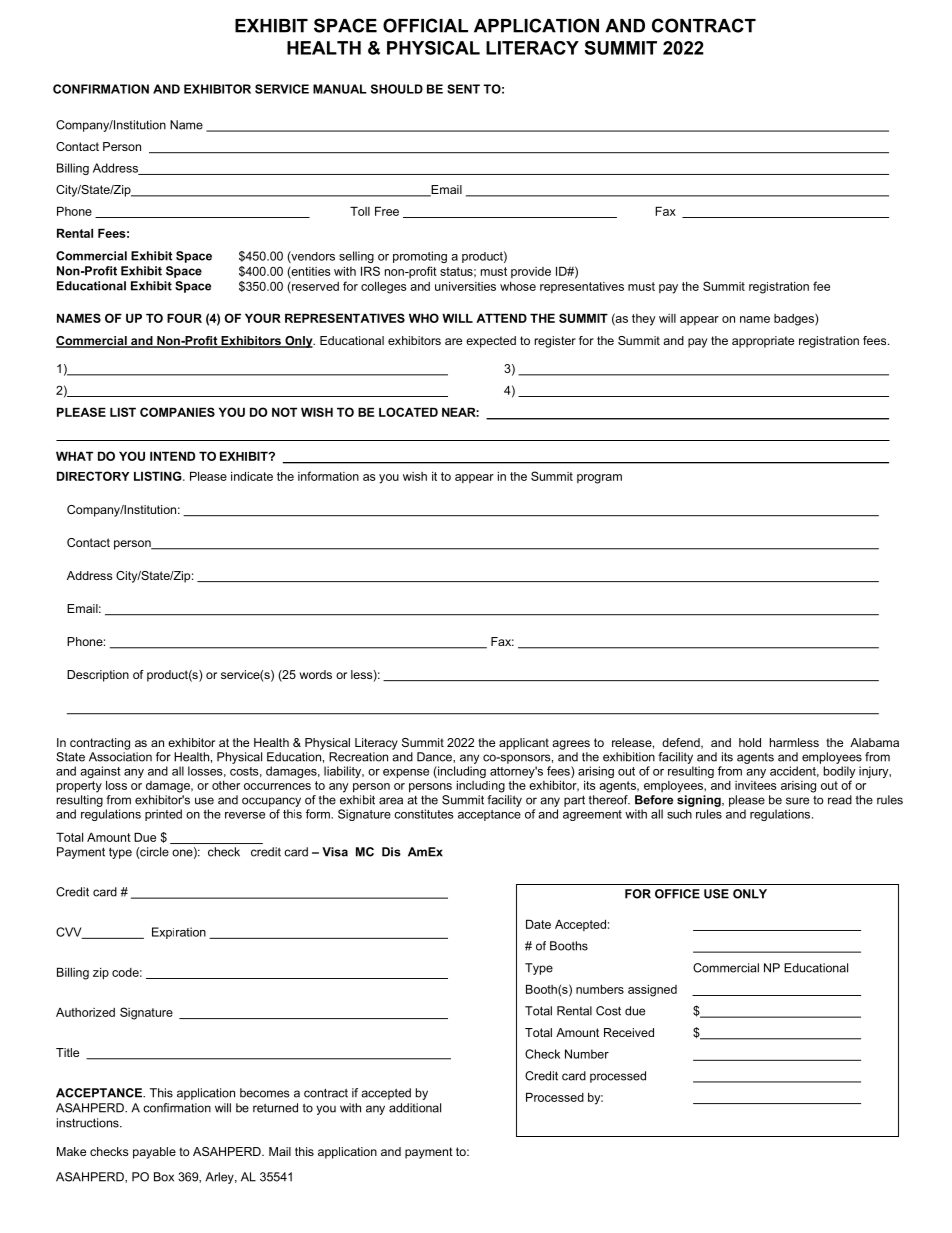 The height and width of the image is (1233, 952). What do you see at coordinates (163, 815) in the image?
I see `printed` at bounding box center [163, 815].
